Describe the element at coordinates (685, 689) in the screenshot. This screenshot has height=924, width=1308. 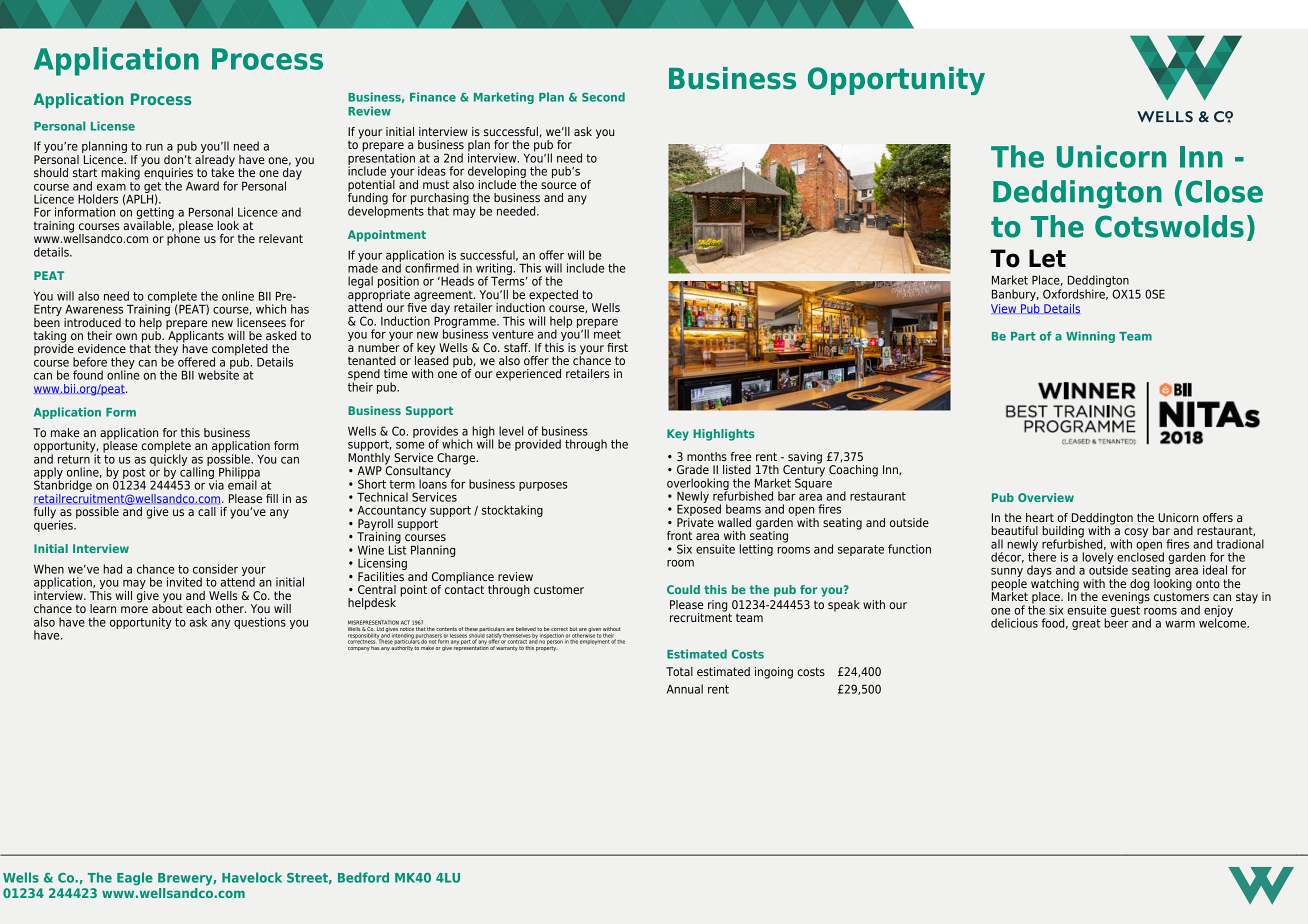
I see `Annual` at that location.
